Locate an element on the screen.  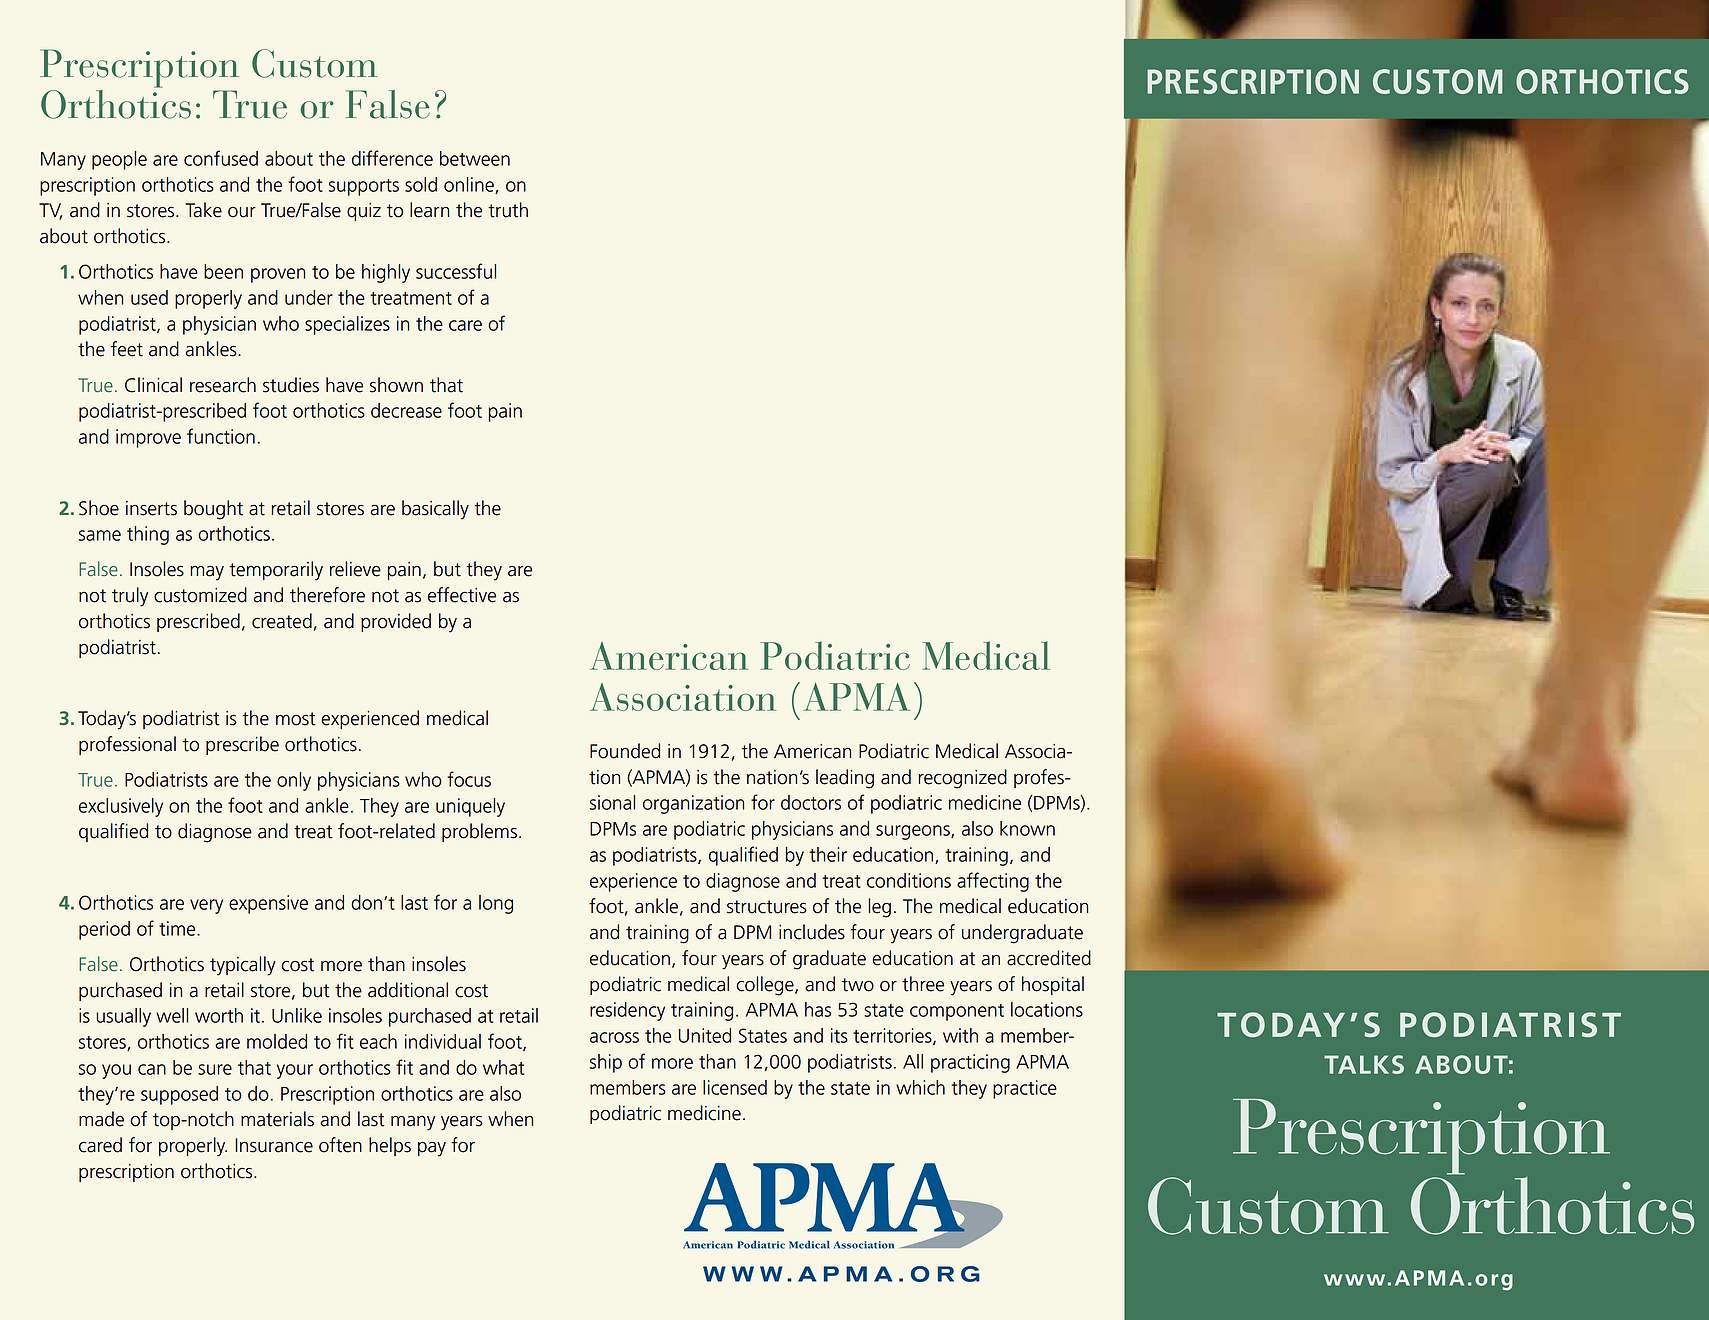
materials is located at coordinates (277, 1119).
